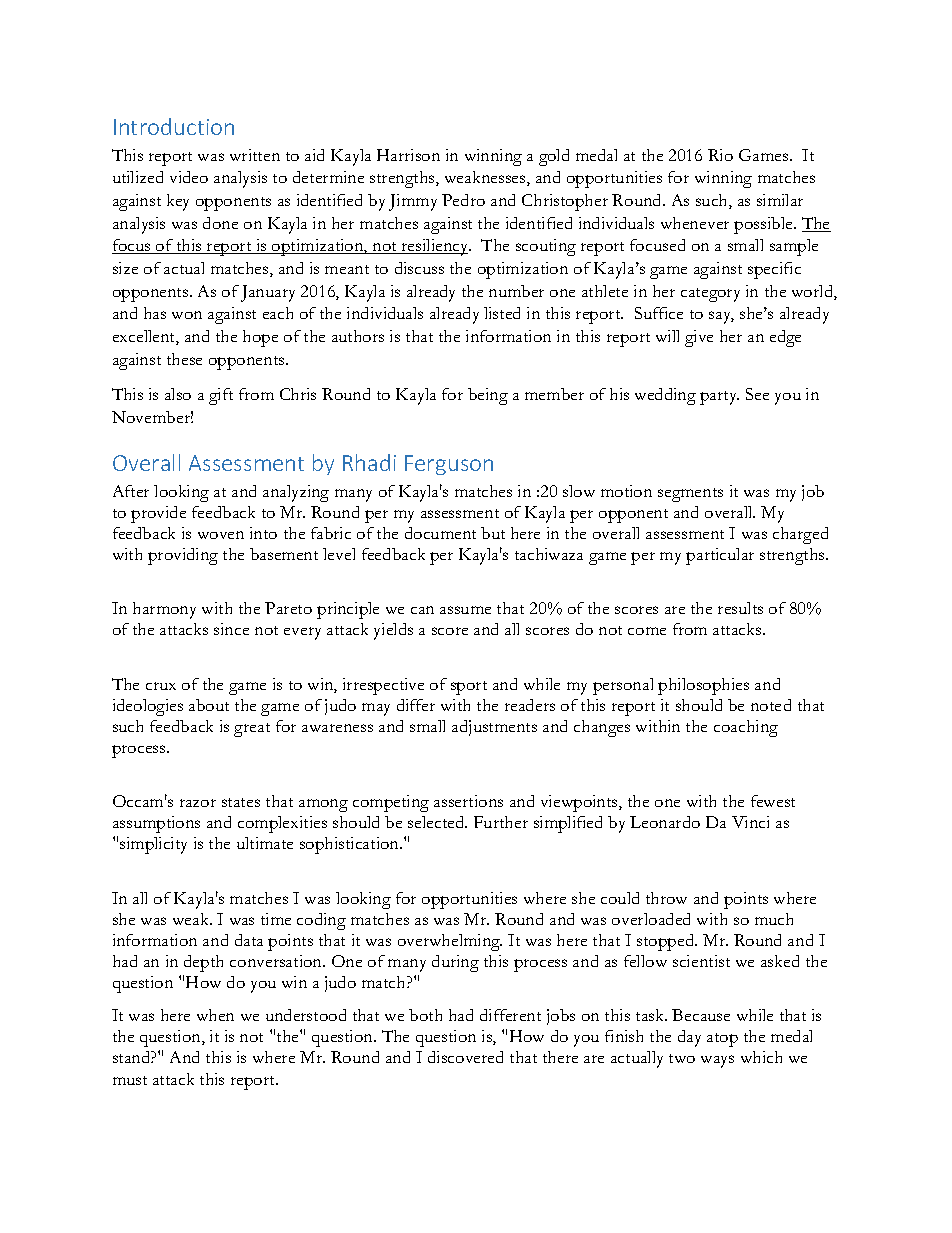  What do you see at coordinates (719, 398) in the page?
I see `party` at bounding box center [719, 398].
